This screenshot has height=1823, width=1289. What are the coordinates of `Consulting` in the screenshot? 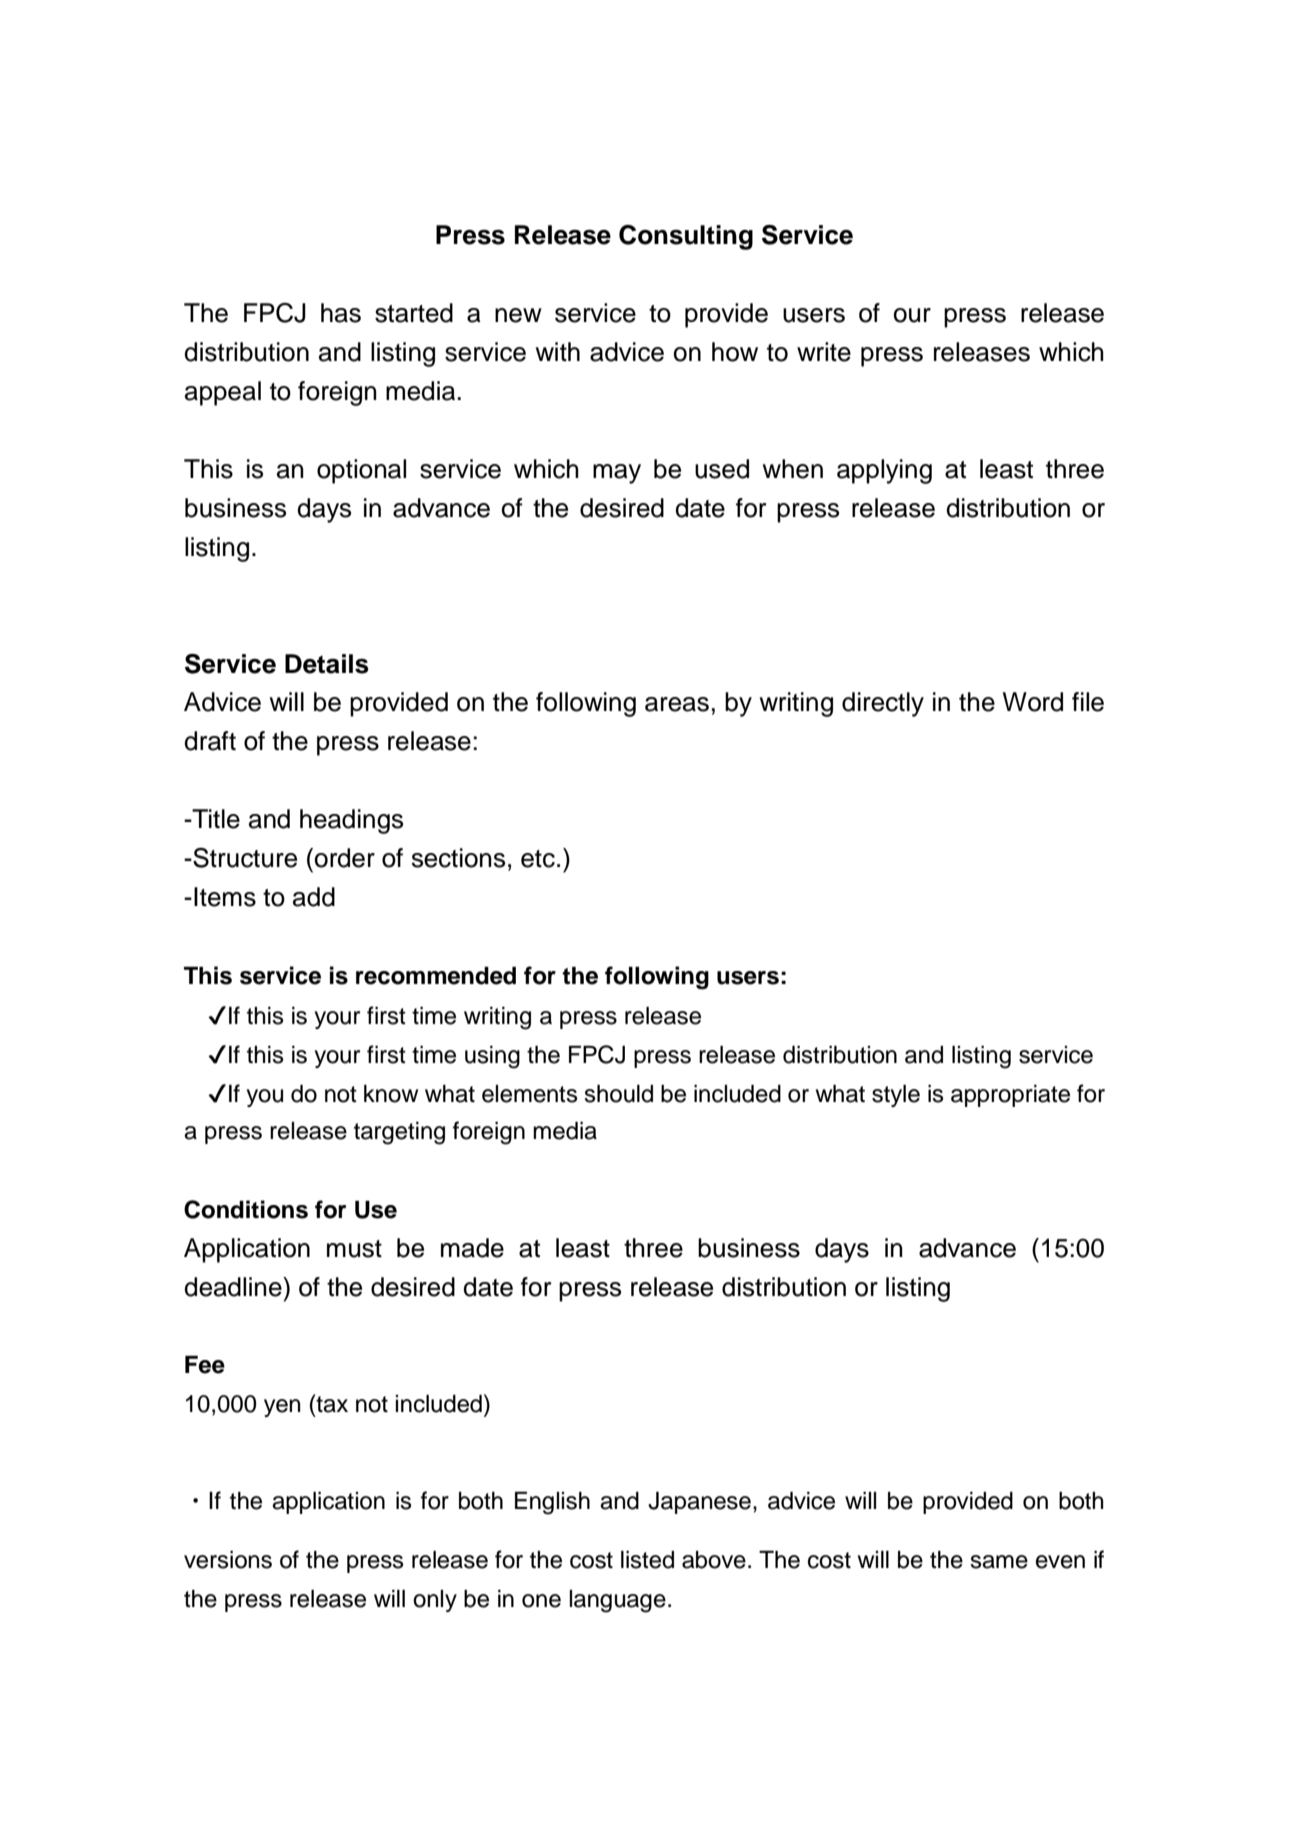 It's located at (686, 237).
